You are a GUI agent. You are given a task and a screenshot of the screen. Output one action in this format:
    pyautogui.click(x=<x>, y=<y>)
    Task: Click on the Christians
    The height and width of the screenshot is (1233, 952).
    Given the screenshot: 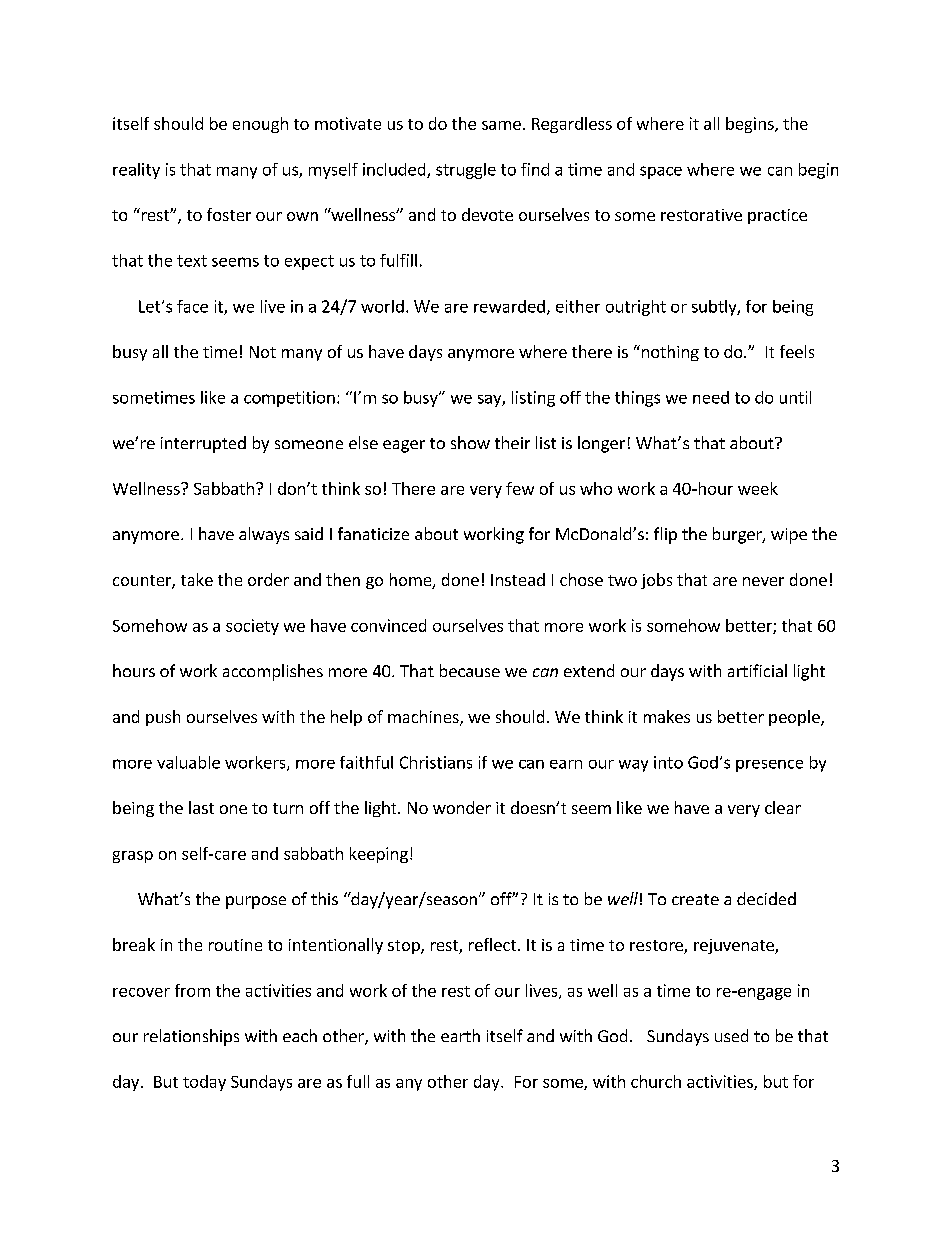 What is the action you would take?
    pyautogui.click(x=436, y=762)
